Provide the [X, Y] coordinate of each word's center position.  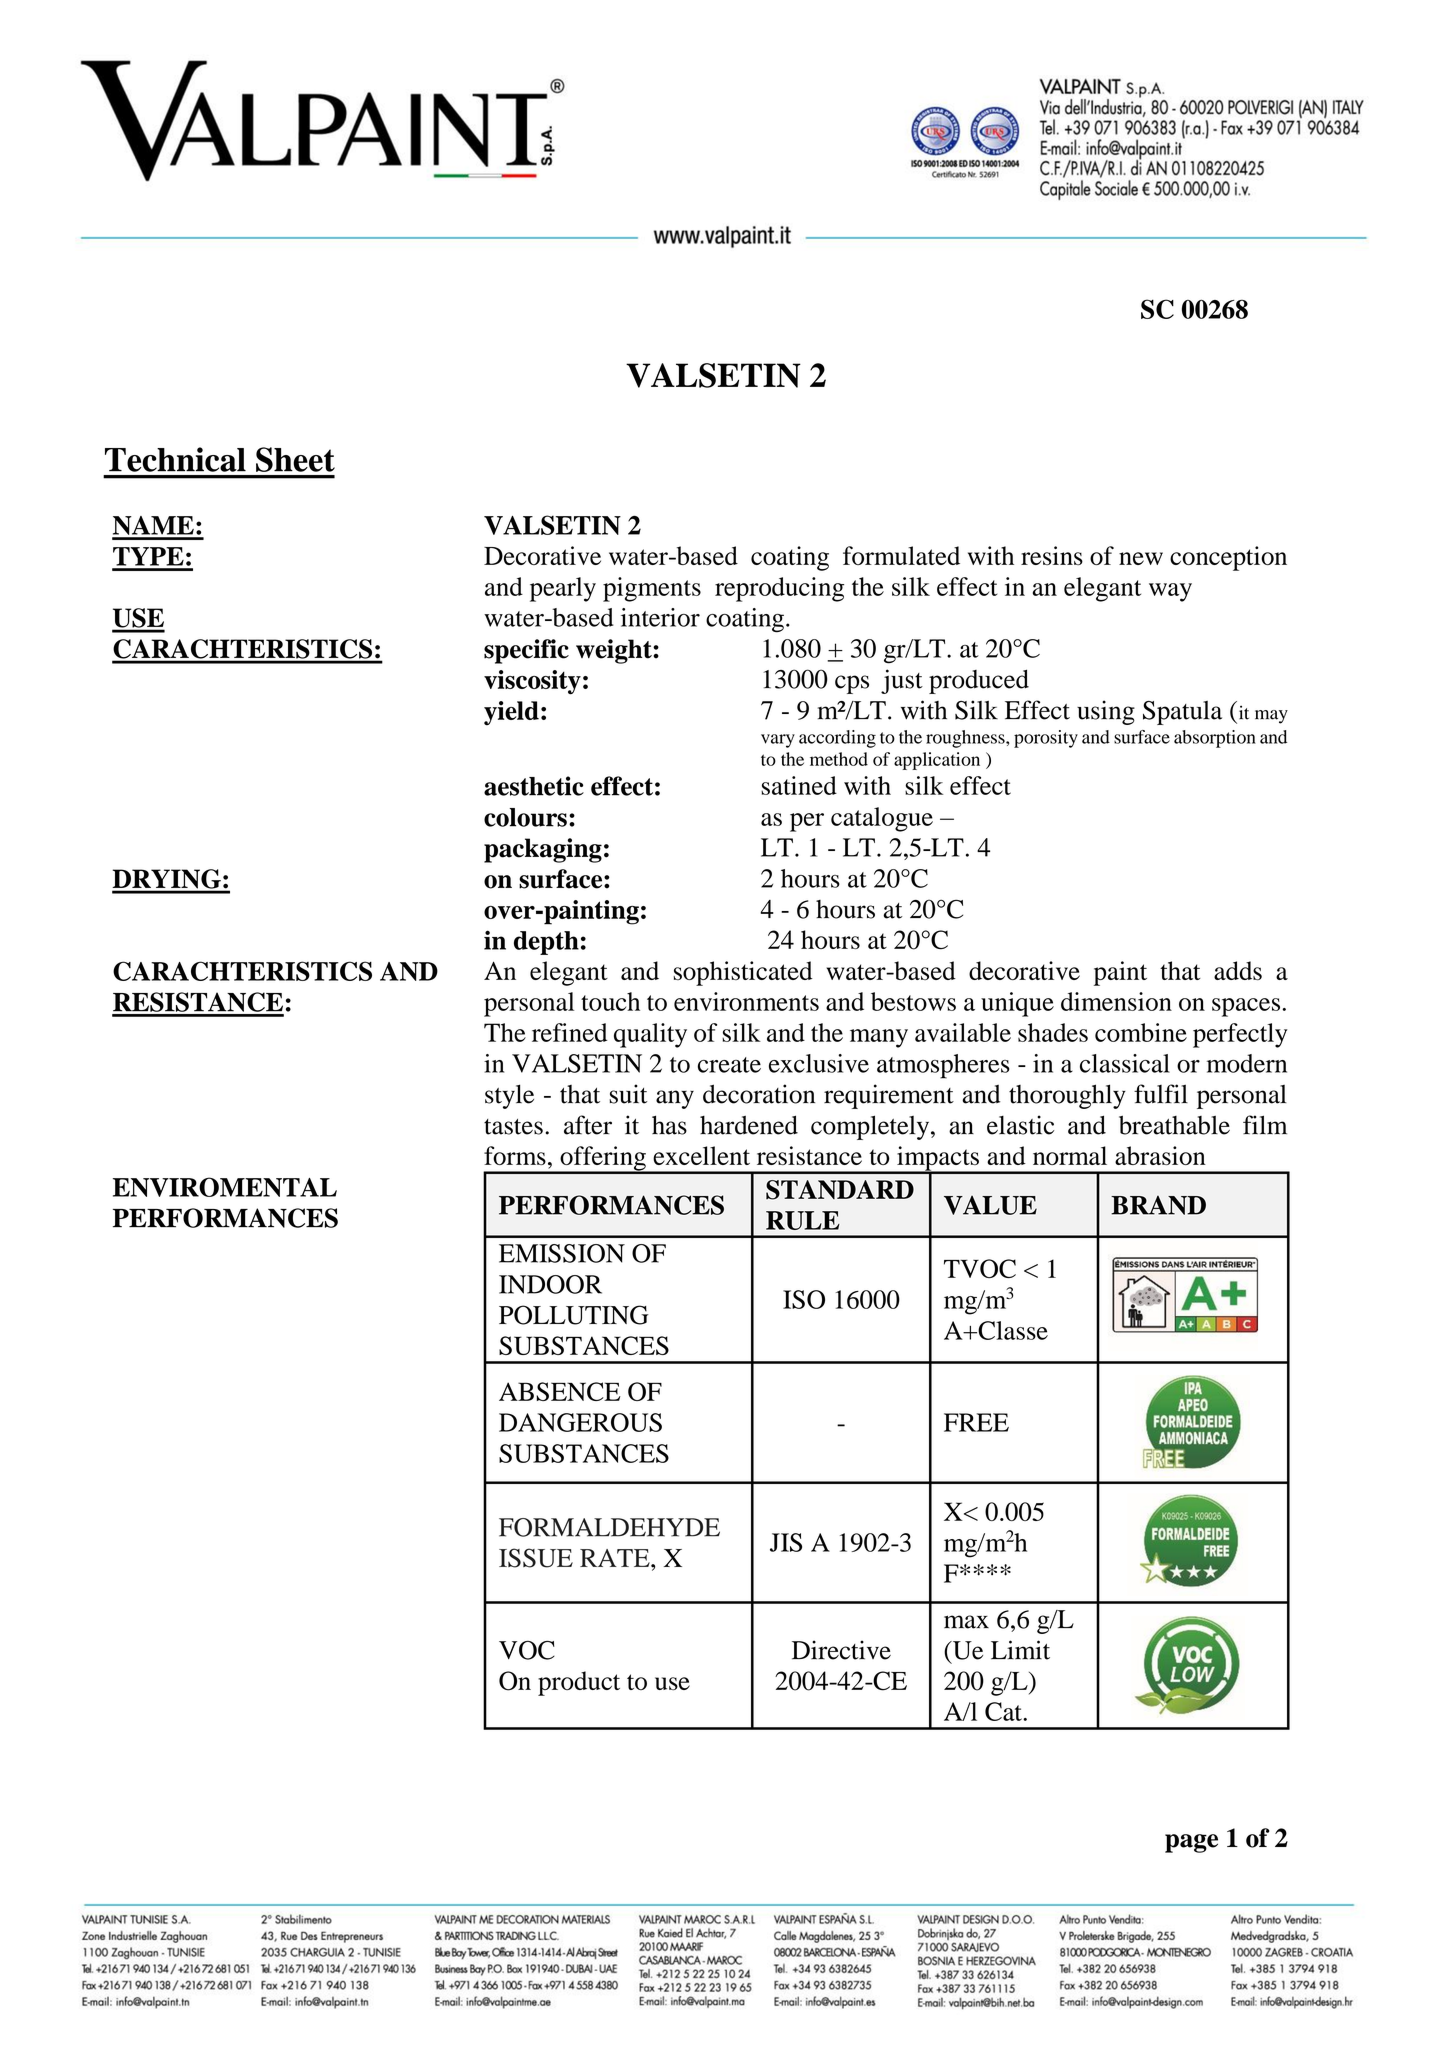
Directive [841, 1650]
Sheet [295, 459]
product [579, 1683]
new [1141, 558]
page [1191, 1843]
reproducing [779, 589]
